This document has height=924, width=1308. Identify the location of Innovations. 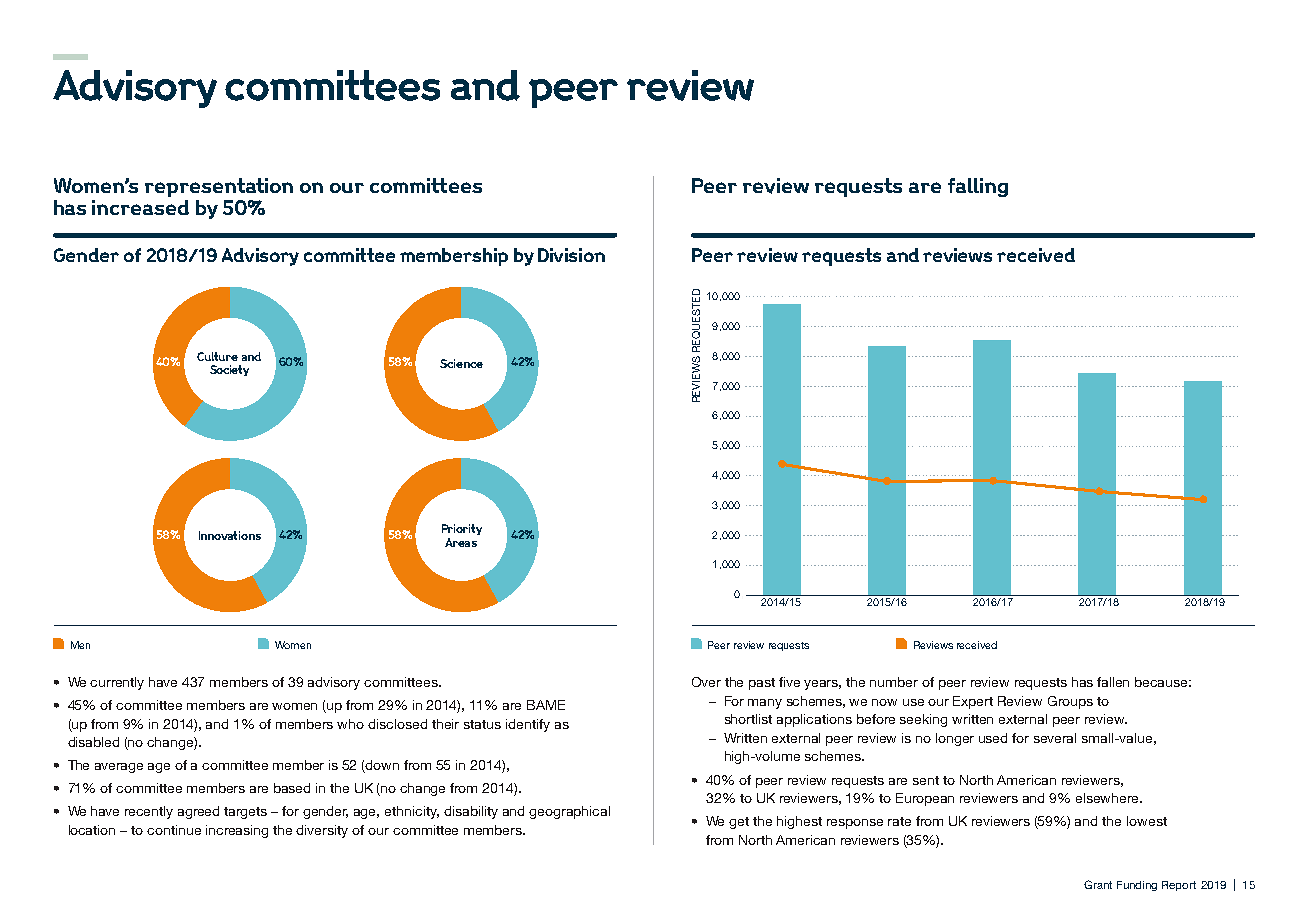
(230, 535).
